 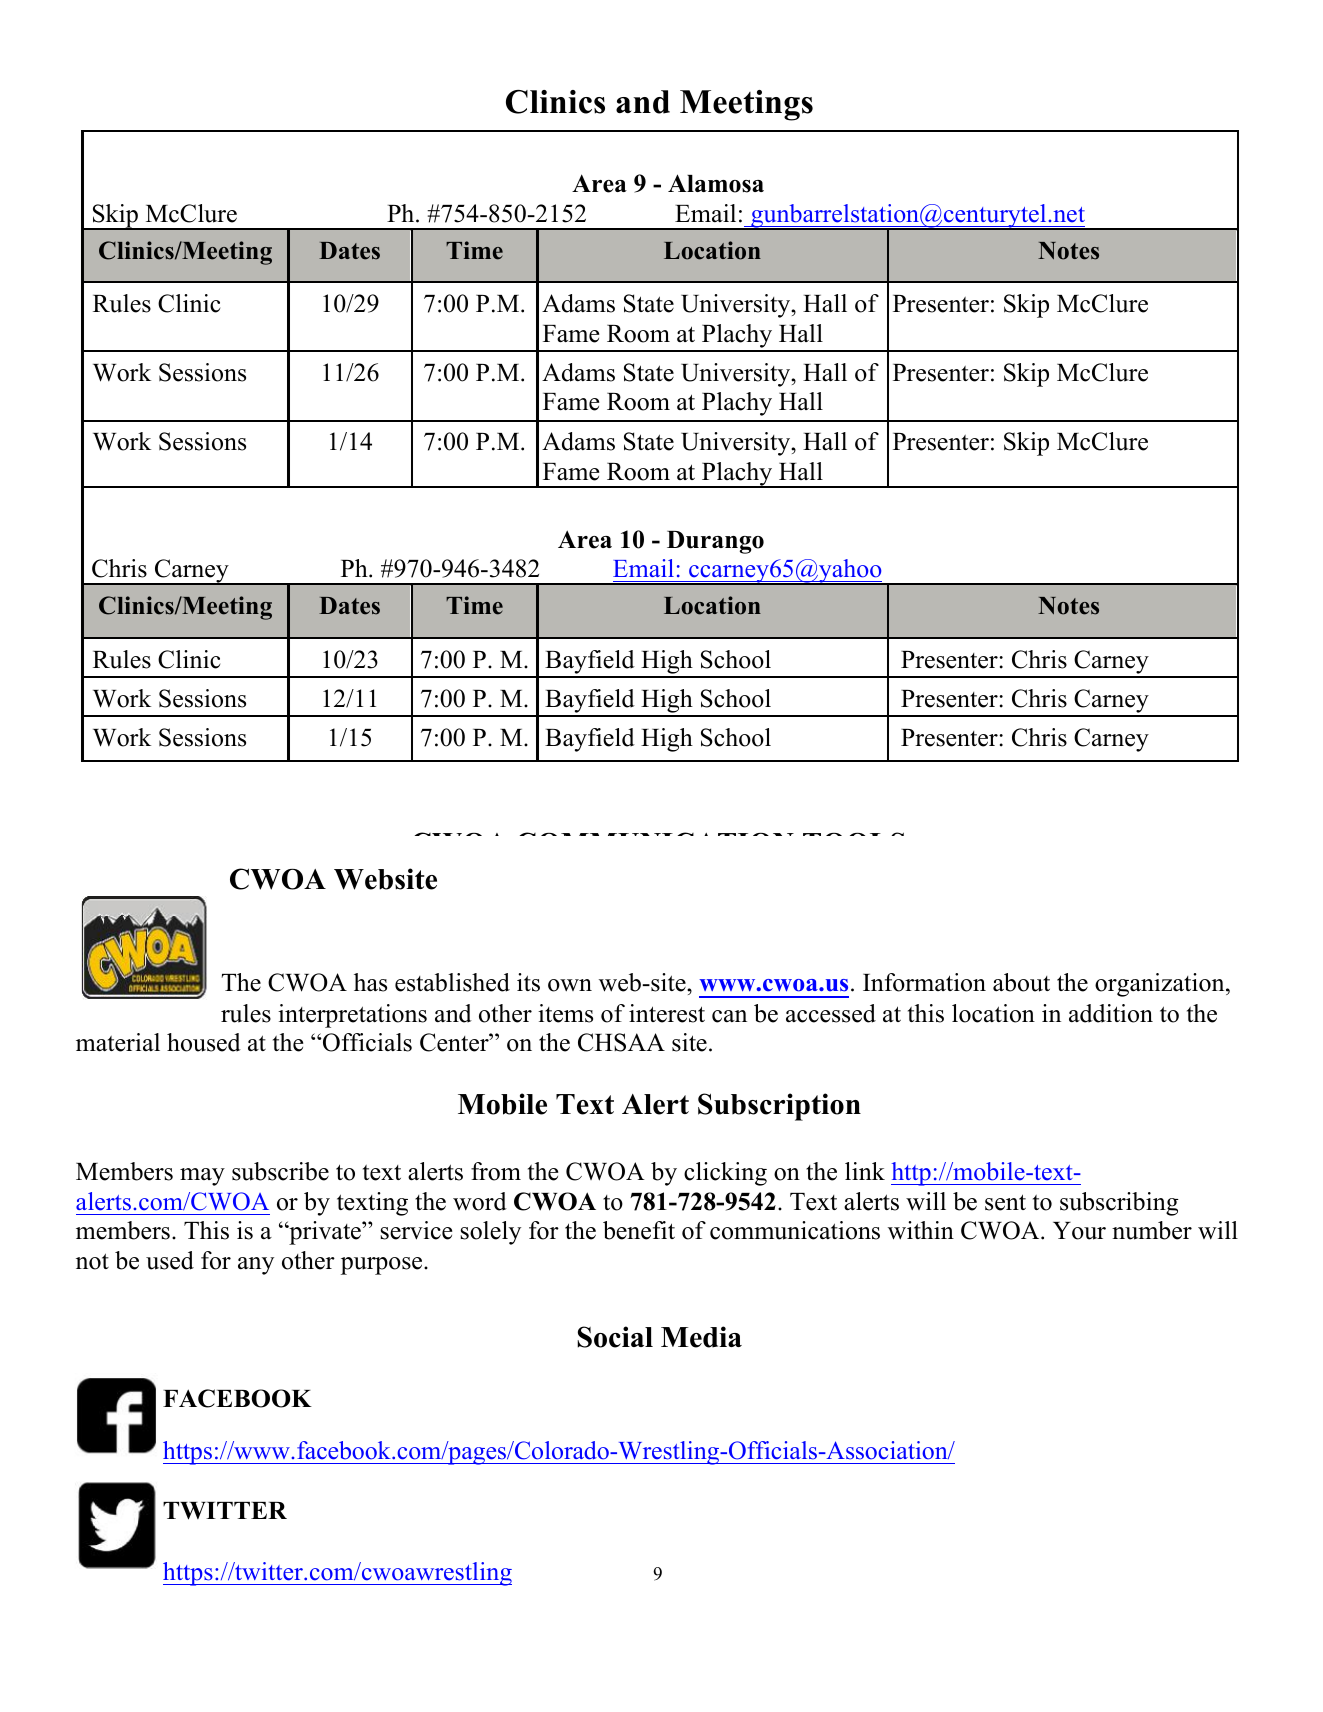 What do you see at coordinates (528, 982) in the document?
I see `its` at bounding box center [528, 982].
